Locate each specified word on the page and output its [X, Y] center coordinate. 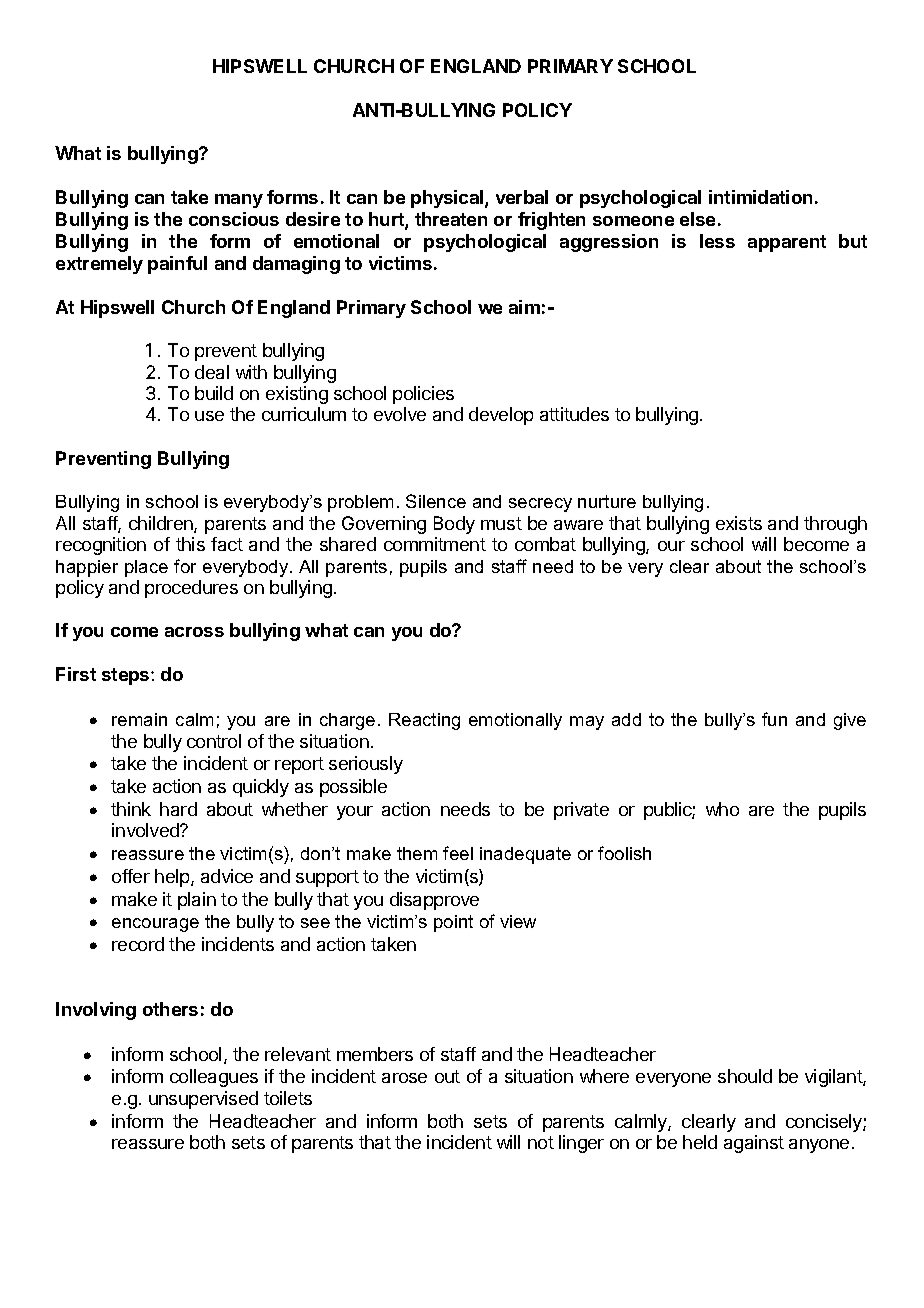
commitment [435, 544]
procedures [191, 589]
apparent [787, 243]
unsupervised [203, 1100]
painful [177, 265]
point [453, 923]
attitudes [574, 414]
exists [739, 523]
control [214, 741]
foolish [624, 853]
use [209, 416]
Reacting [424, 721]
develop [501, 416]
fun [774, 719]
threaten [451, 219]
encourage [155, 925]
